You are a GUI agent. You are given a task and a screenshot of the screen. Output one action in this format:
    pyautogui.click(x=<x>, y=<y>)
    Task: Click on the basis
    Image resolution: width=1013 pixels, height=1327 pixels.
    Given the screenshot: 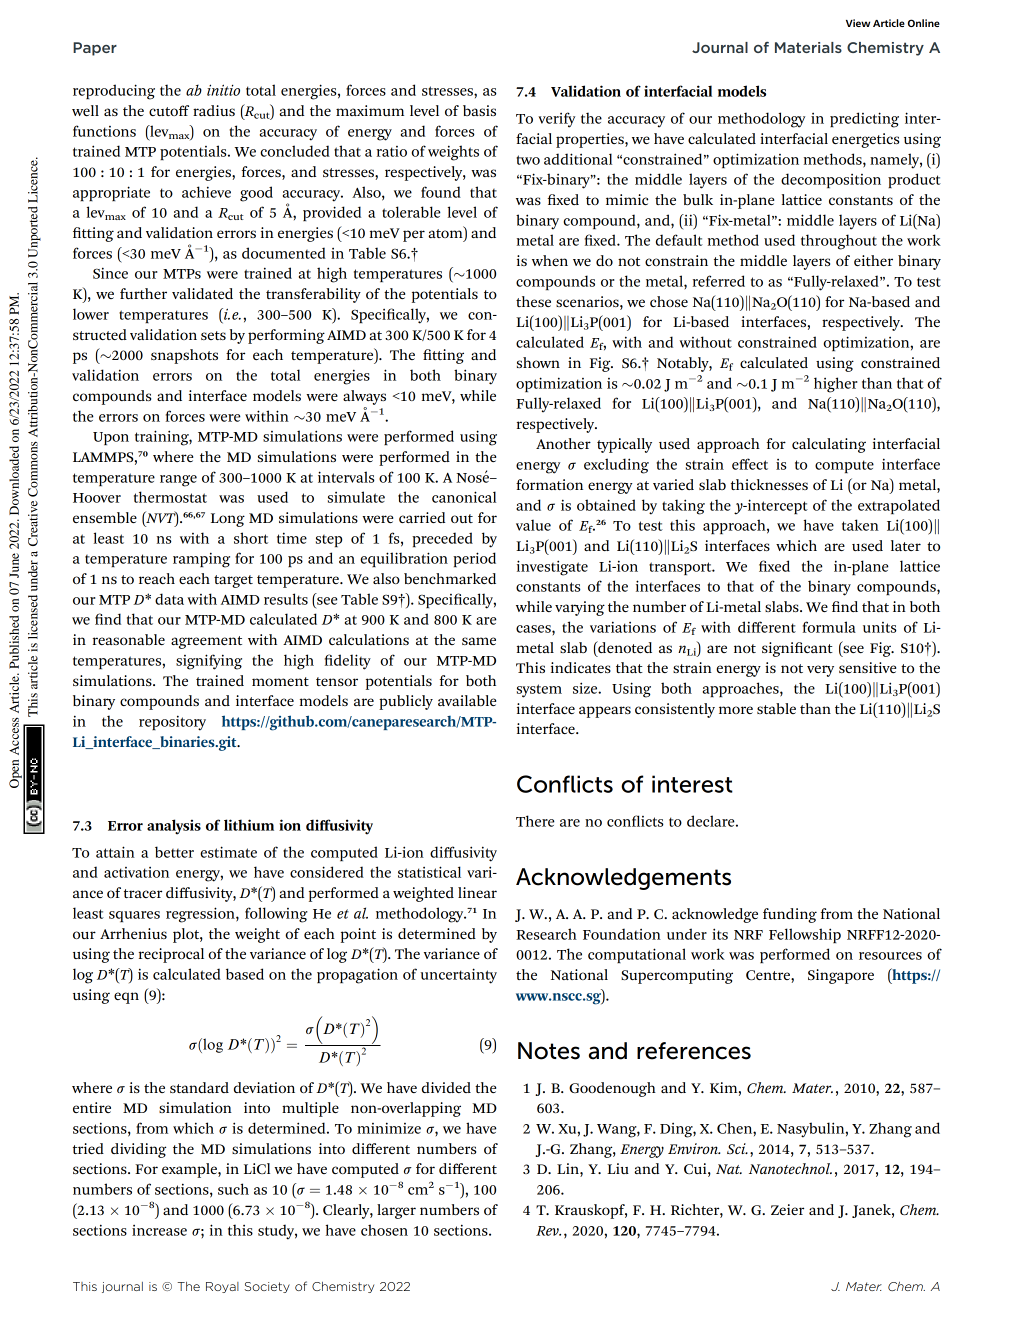 What is the action you would take?
    pyautogui.click(x=479, y=110)
